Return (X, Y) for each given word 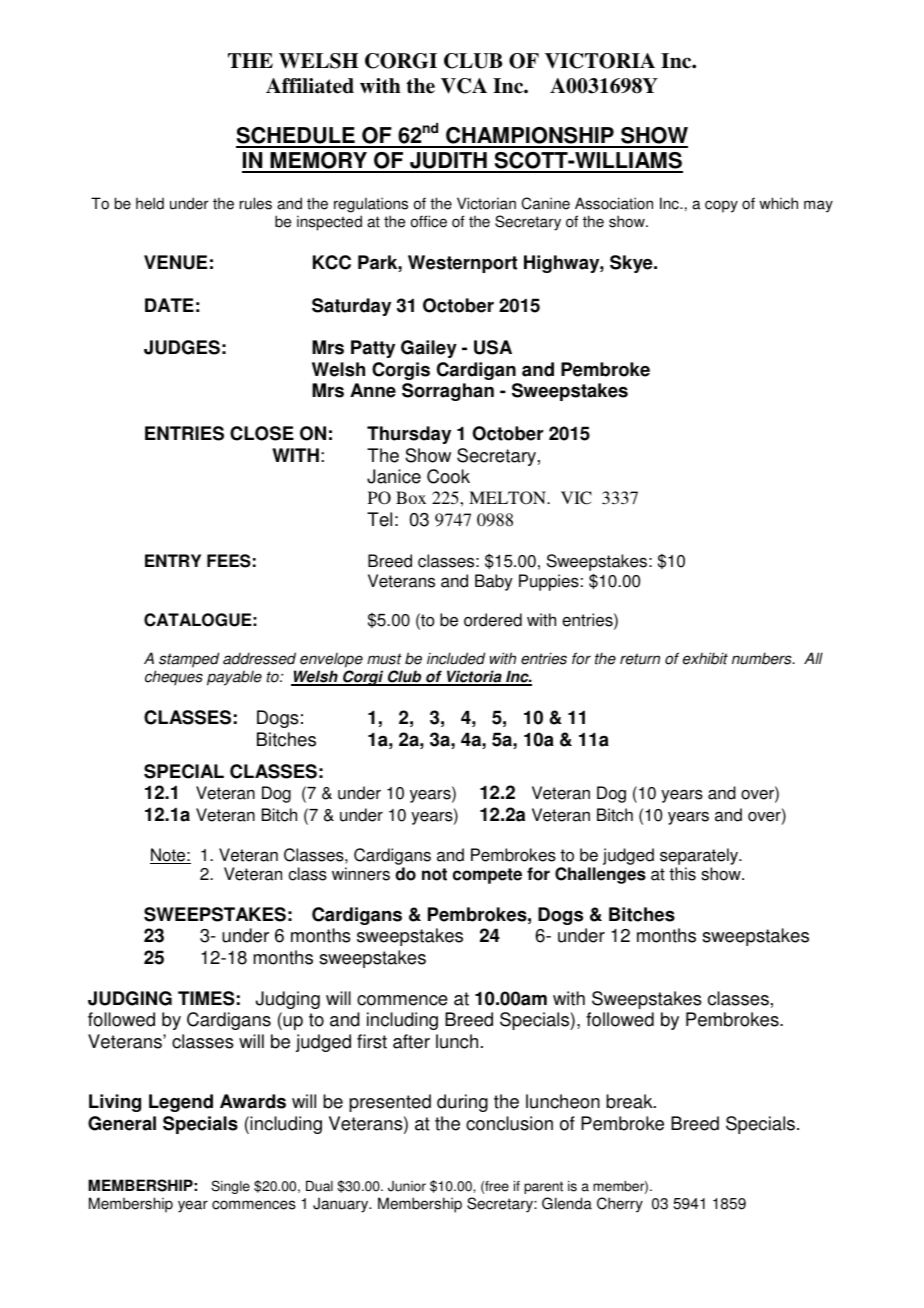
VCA (464, 86)
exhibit (705, 658)
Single (230, 1187)
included (456, 658)
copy (721, 206)
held (150, 203)
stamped (189, 660)
